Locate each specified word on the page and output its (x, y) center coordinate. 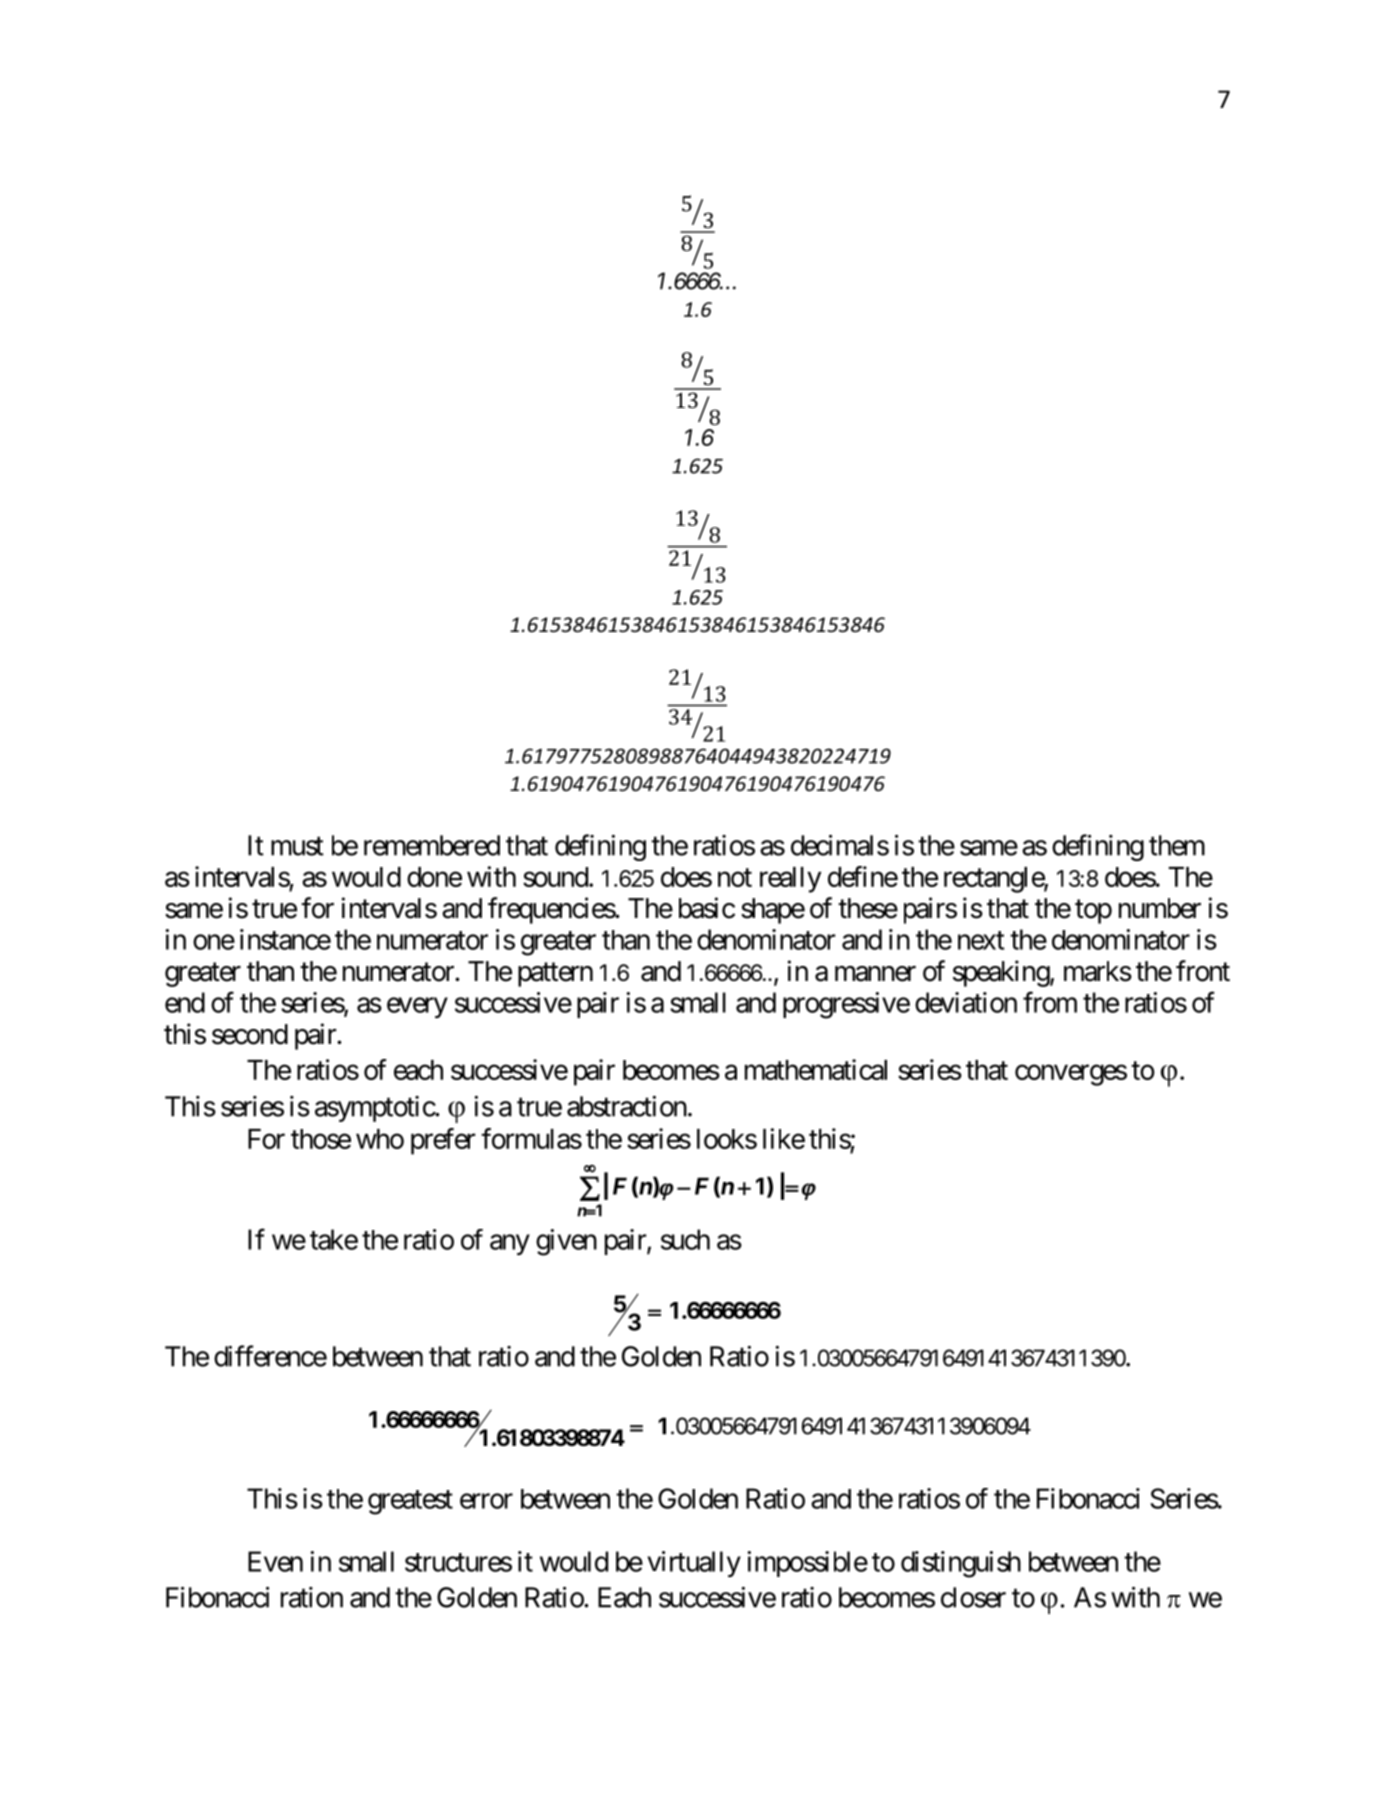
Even (275, 1561)
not (735, 877)
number (1160, 908)
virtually (694, 1564)
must (297, 846)
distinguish (961, 1564)
